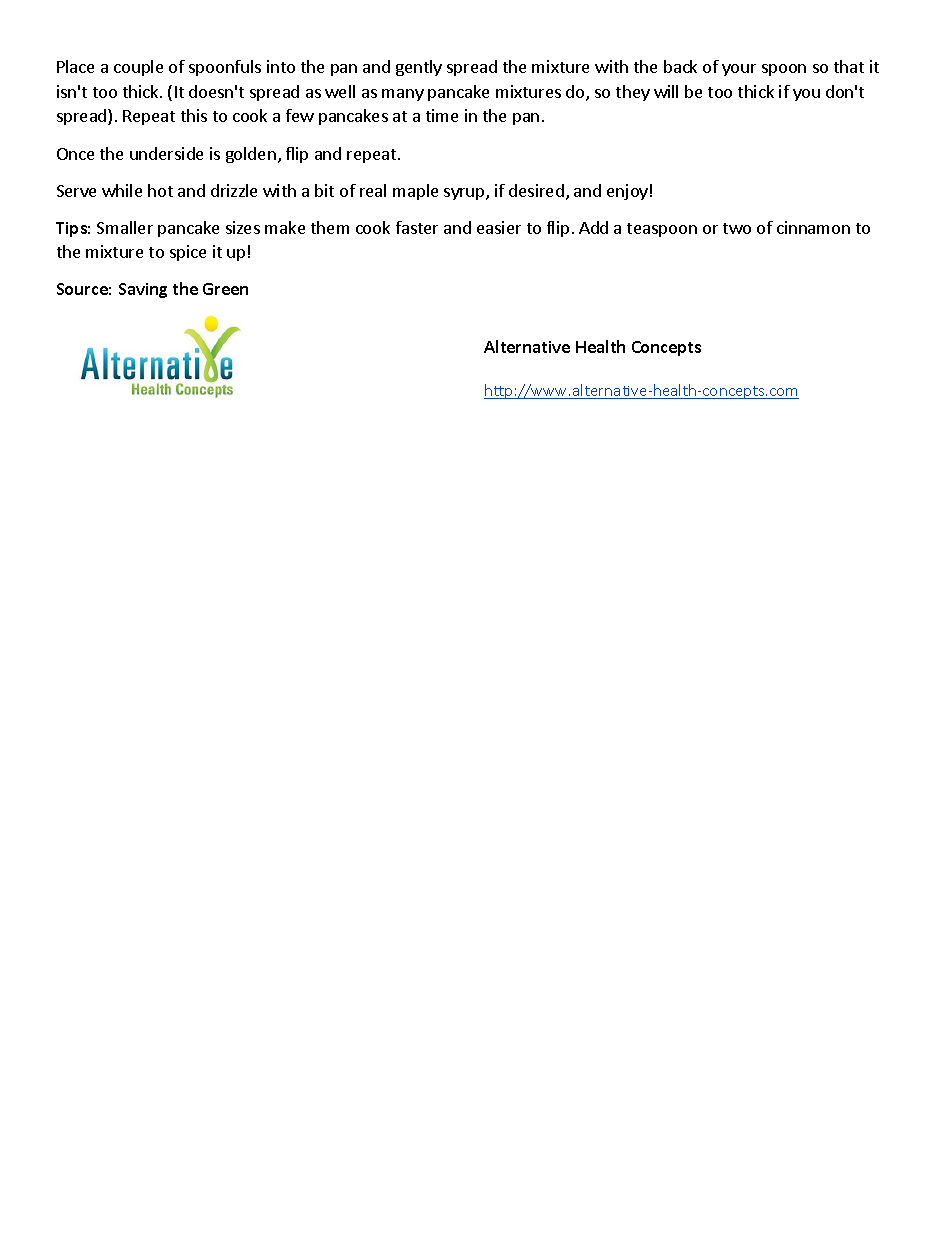 Image resolution: width=952 pixels, height=1233 pixels. What do you see at coordinates (739, 70) in the document?
I see `your` at bounding box center [739, 70].
